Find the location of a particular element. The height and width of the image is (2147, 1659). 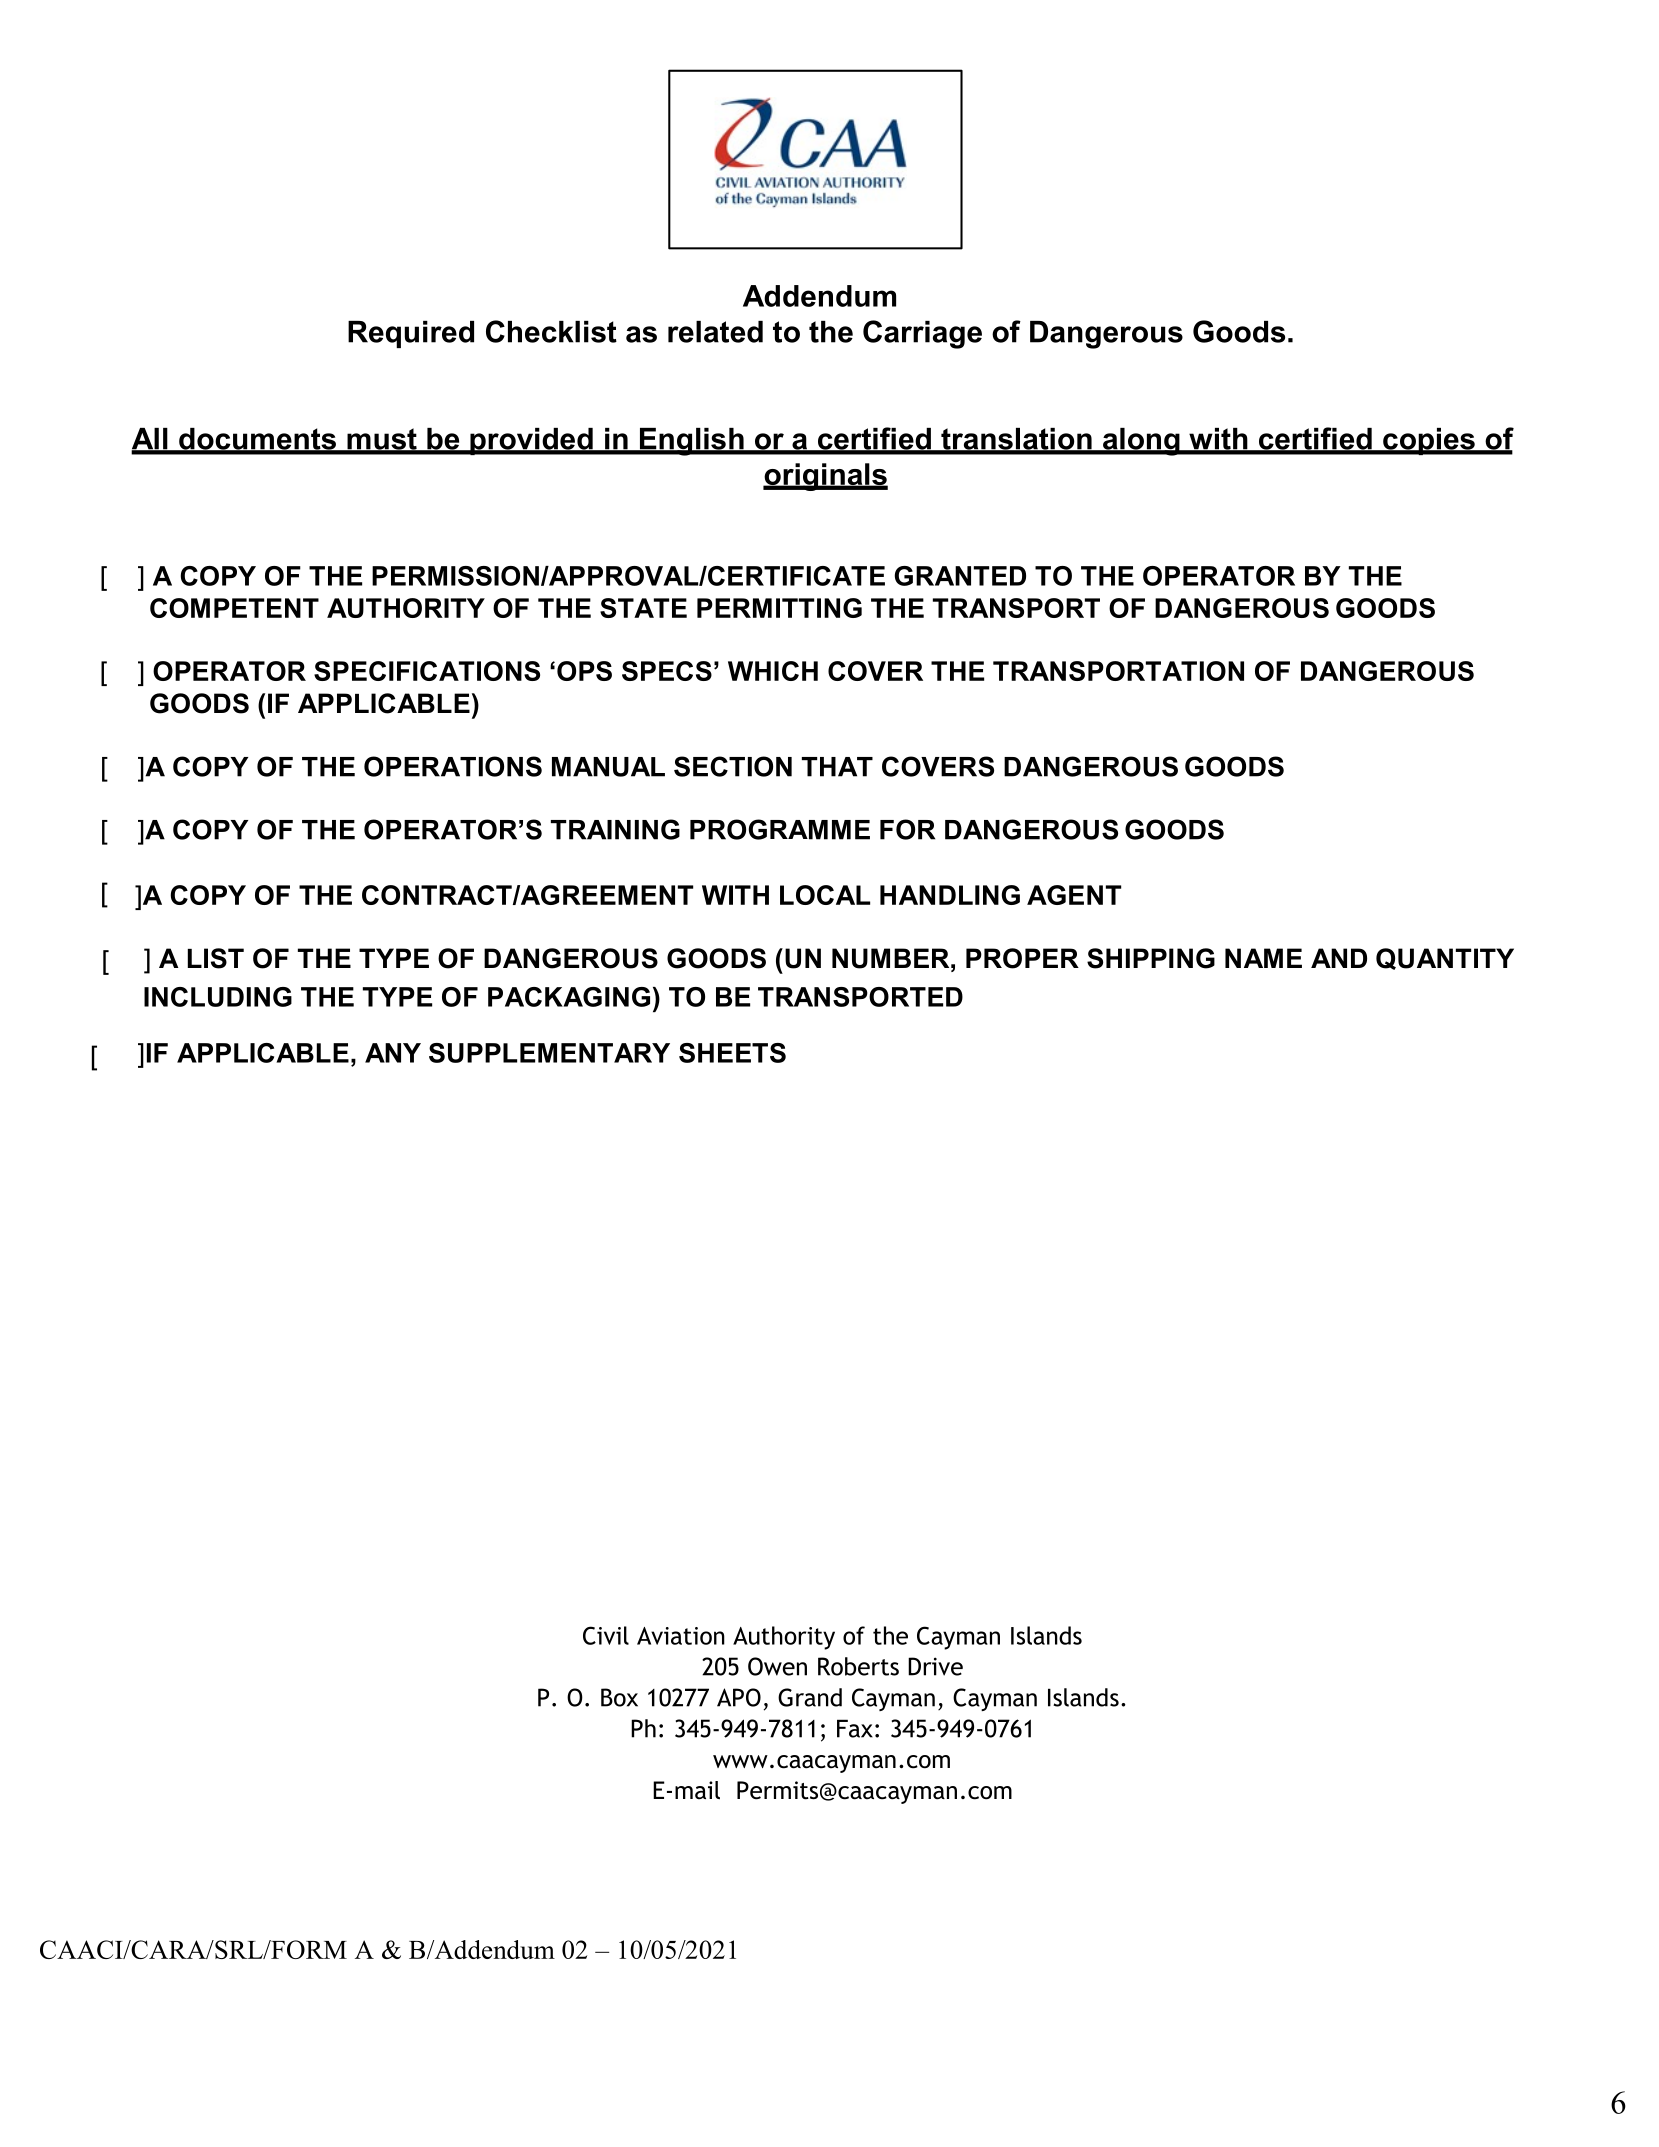

Drive is located at coordinates (935, 1666).
